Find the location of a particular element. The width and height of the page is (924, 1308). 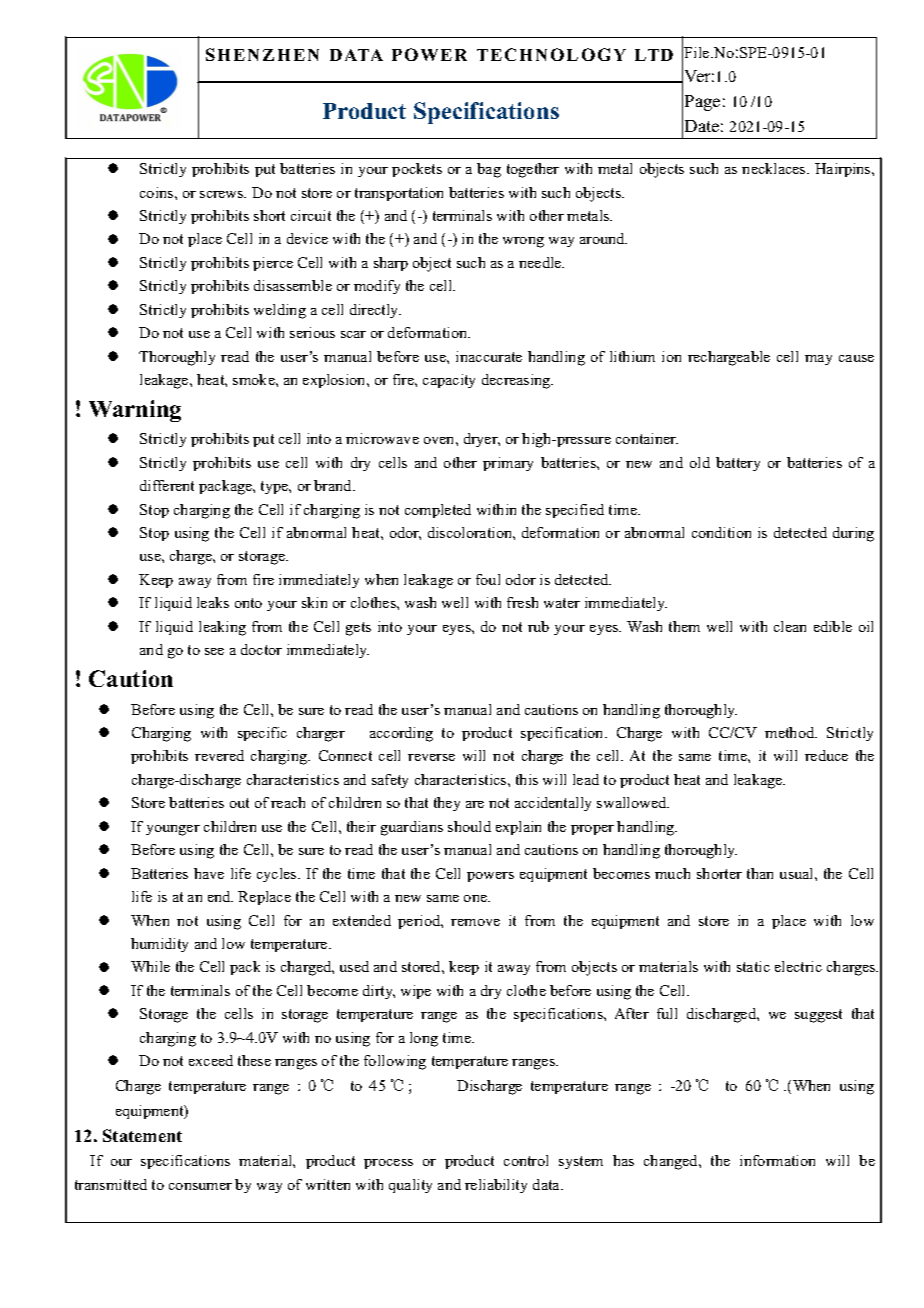

leaking is located at coordinates (222, 628).
